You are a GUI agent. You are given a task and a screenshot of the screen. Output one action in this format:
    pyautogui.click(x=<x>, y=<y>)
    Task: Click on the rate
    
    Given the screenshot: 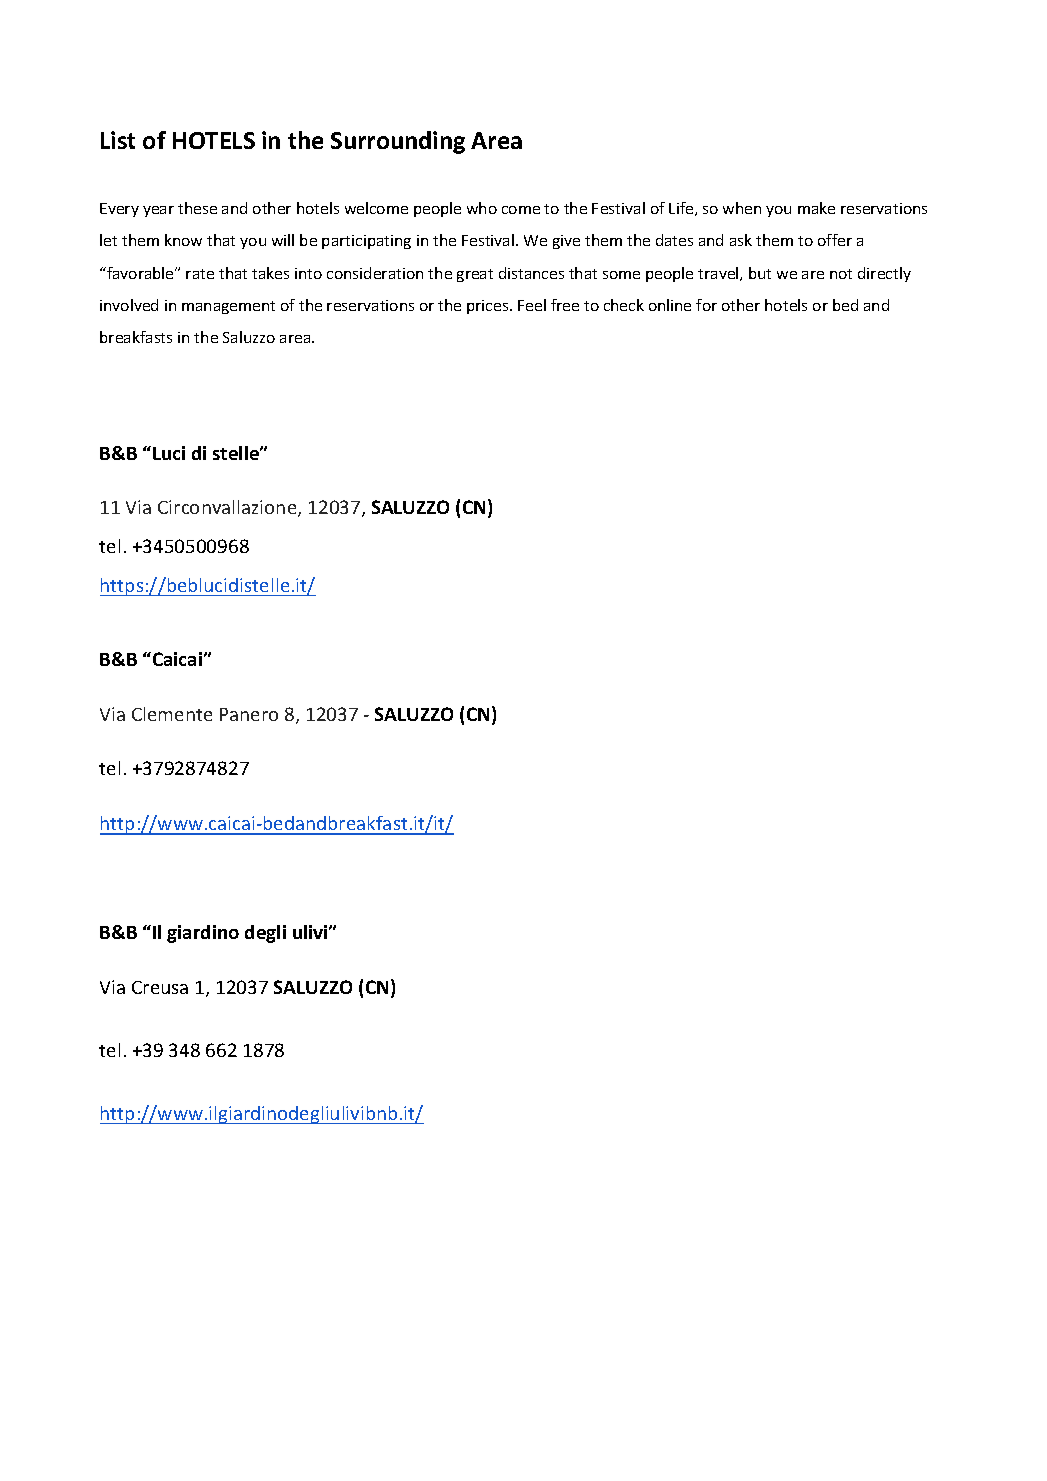 What is the action you would take?
    pyautogui.click(x=200, y=274)
